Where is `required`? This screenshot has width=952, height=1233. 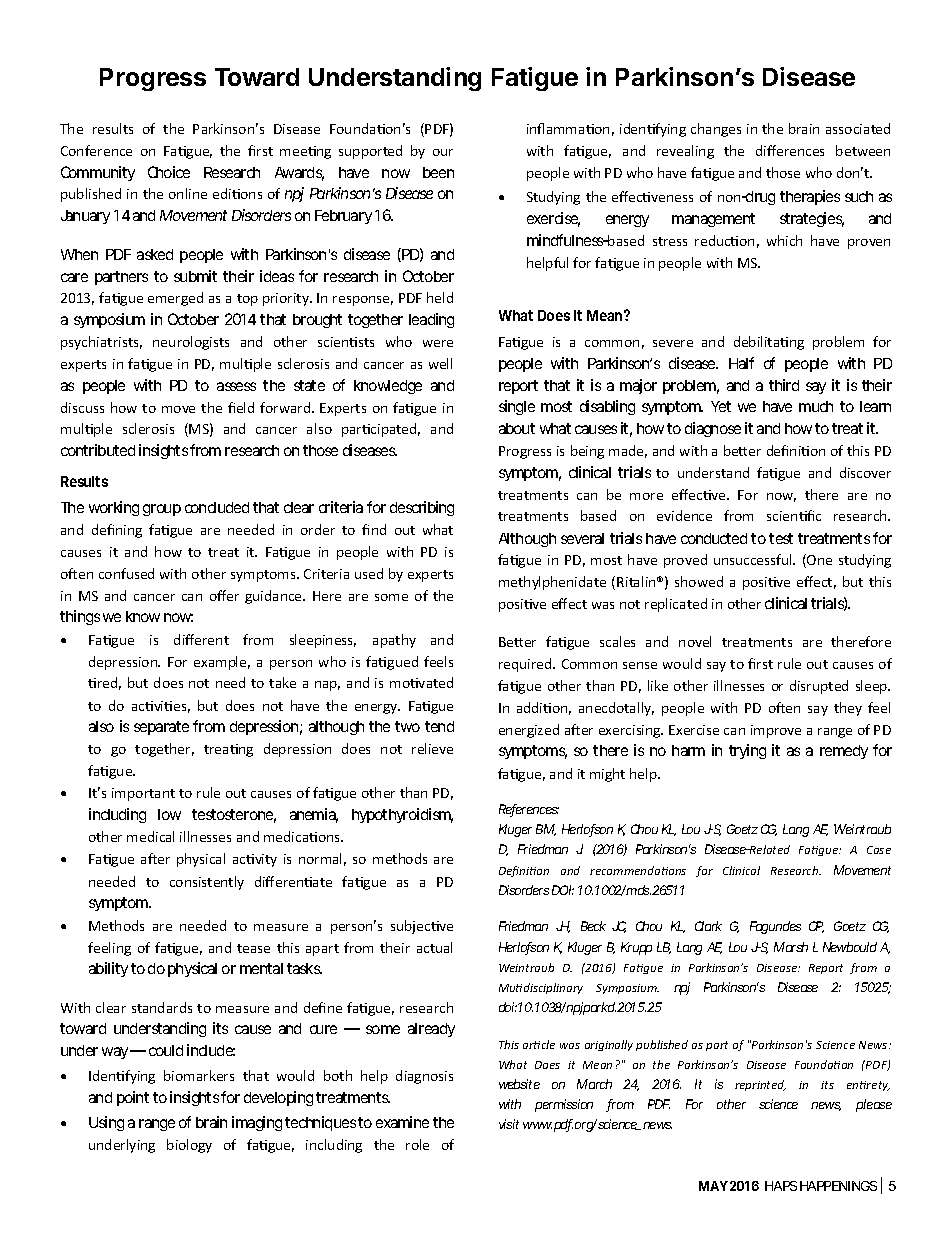
required is located at coordinates (526, 665).
